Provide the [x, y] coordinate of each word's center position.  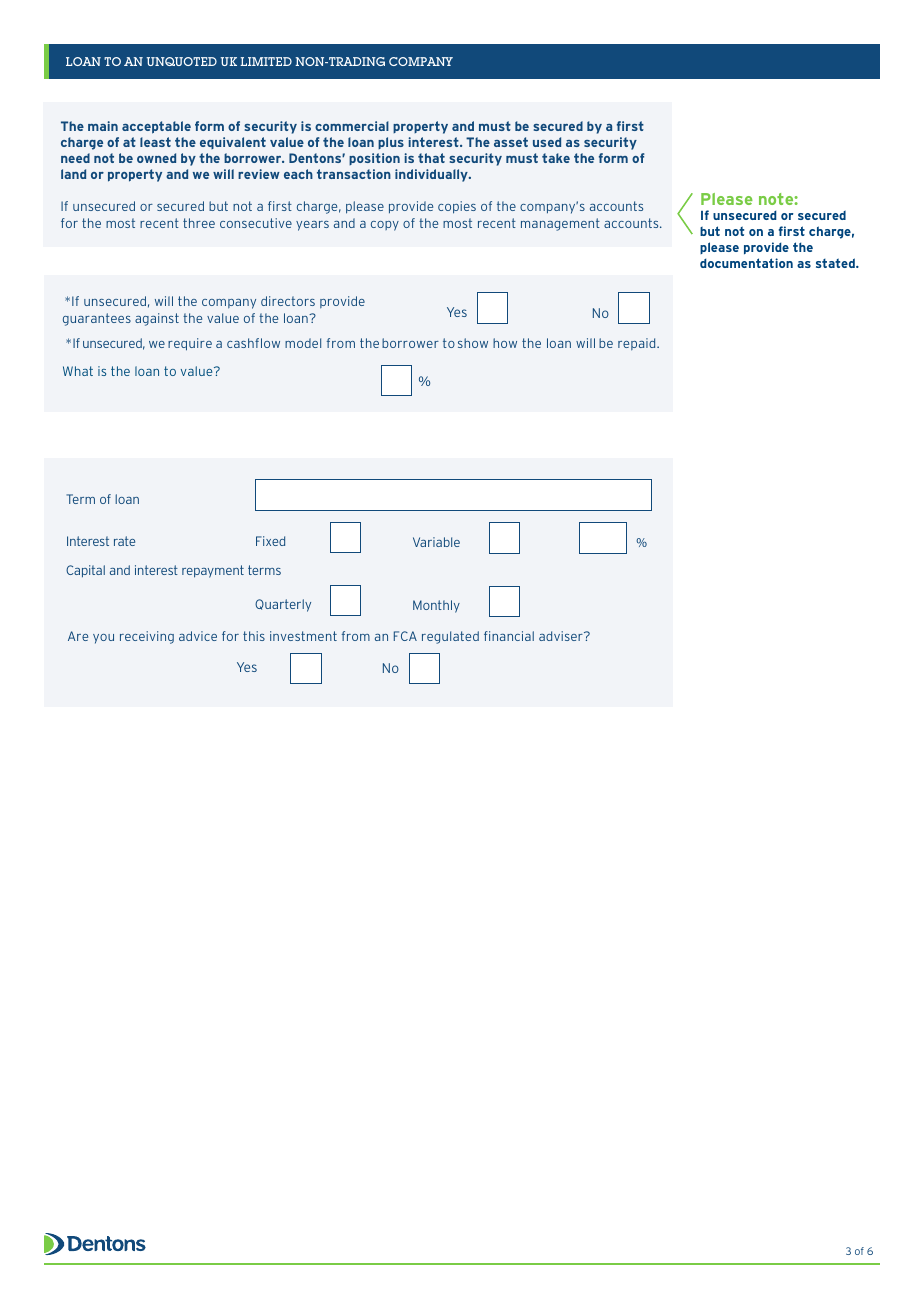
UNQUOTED [182, 61]
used [547, 142]
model [303, 343]
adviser [562, 636]
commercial [352, 126]
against [157, 319]
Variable [436, 542]
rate [124, 541]
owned [156, 158]
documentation [746, 263]
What [78, 371]
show [473, 343]
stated [836, 263]
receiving [147, 637]
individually [432, 175]
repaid [638, 344]
